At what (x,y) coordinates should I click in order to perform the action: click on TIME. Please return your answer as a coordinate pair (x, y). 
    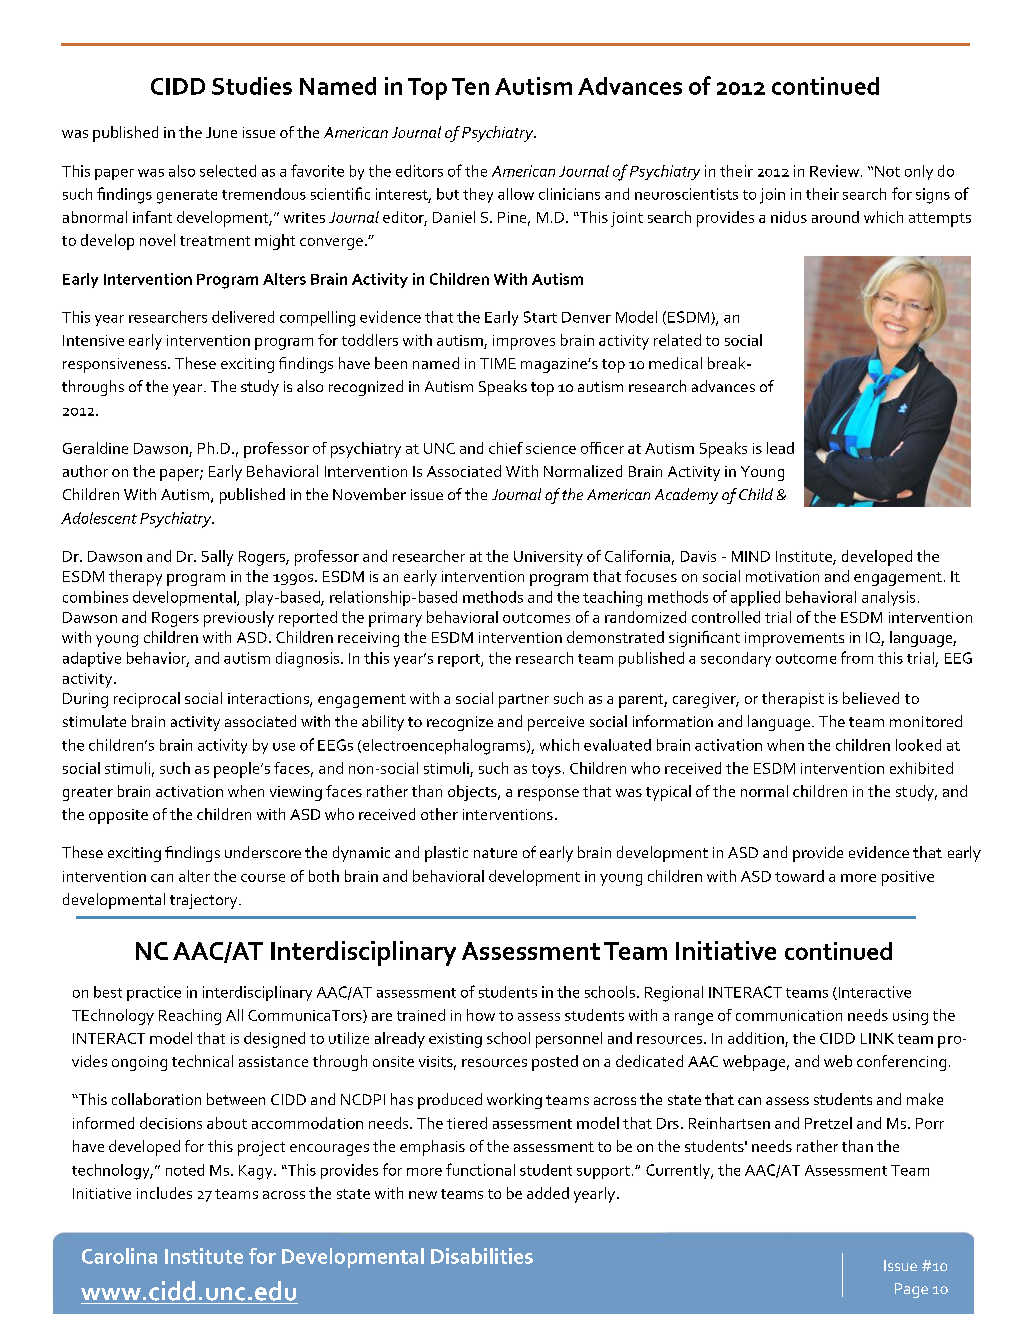
    Looking at the image, I should click on (498, 363).
